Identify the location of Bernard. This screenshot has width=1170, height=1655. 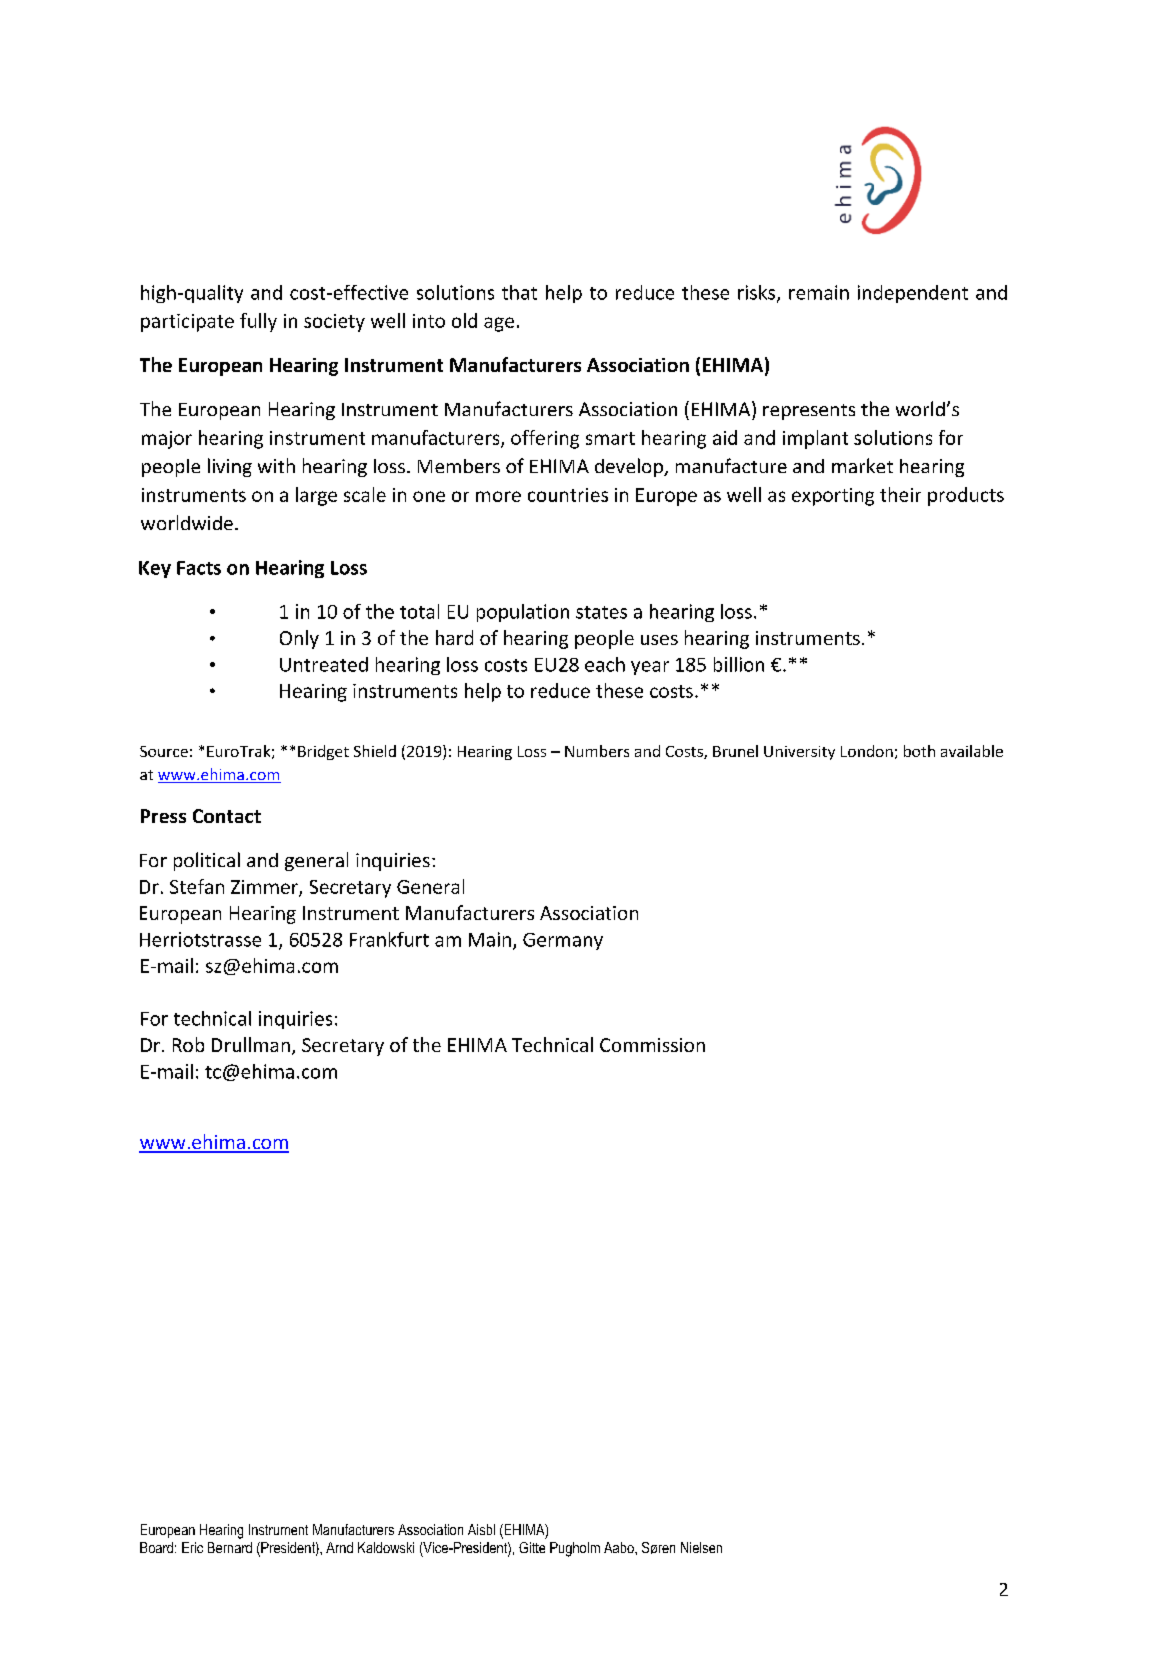
(230, 1547).
